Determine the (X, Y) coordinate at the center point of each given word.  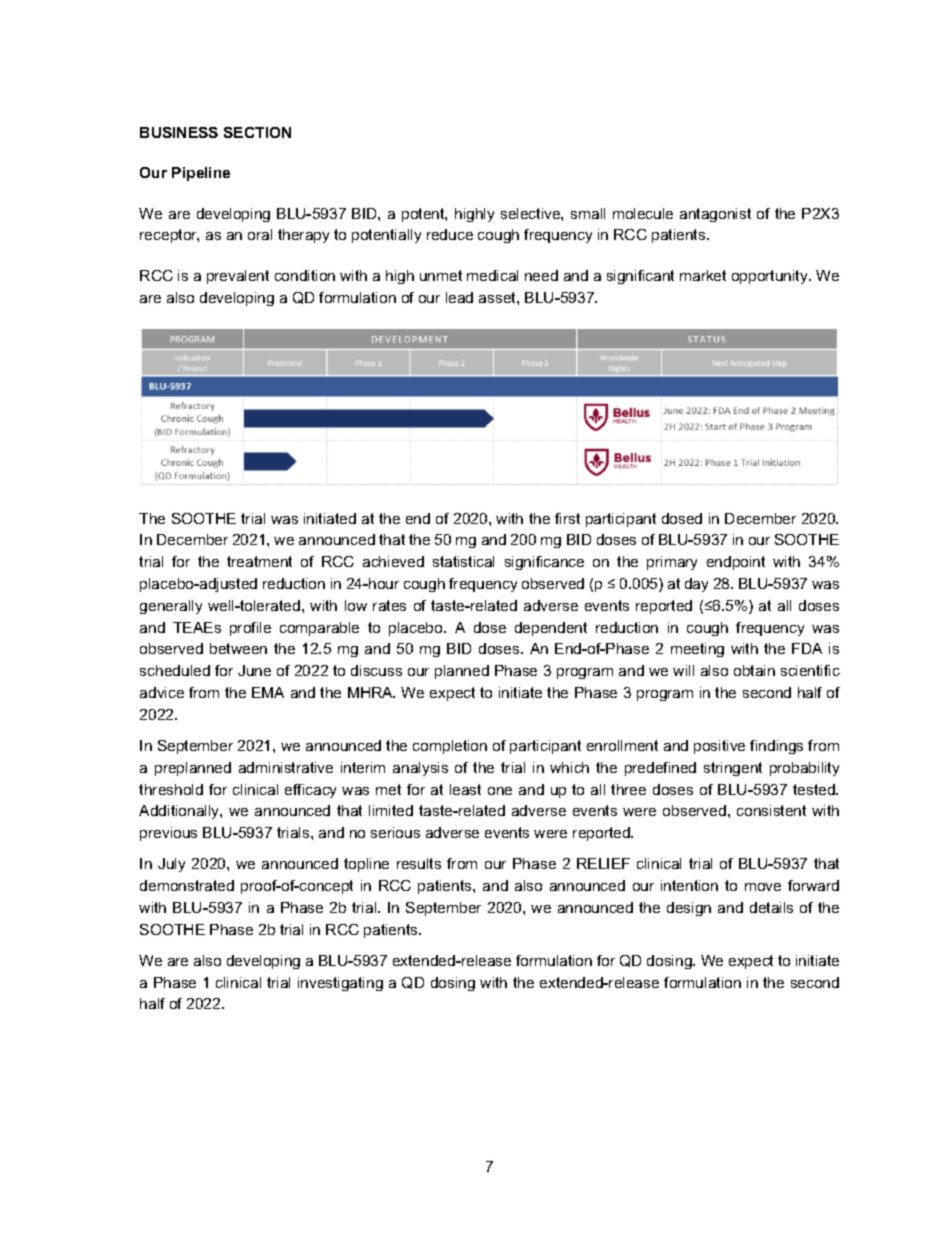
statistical (463, 561)
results (419, 863)
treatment (259, 561)
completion (450, 747)
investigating (340, 984)
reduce (450, 234)
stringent (733, 769)
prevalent (238, 277)
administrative (286, 767)
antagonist (715, 215)
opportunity (771, 277)
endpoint (736, 563)
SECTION (257, 132)
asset (498, 297)
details (771, 907)
